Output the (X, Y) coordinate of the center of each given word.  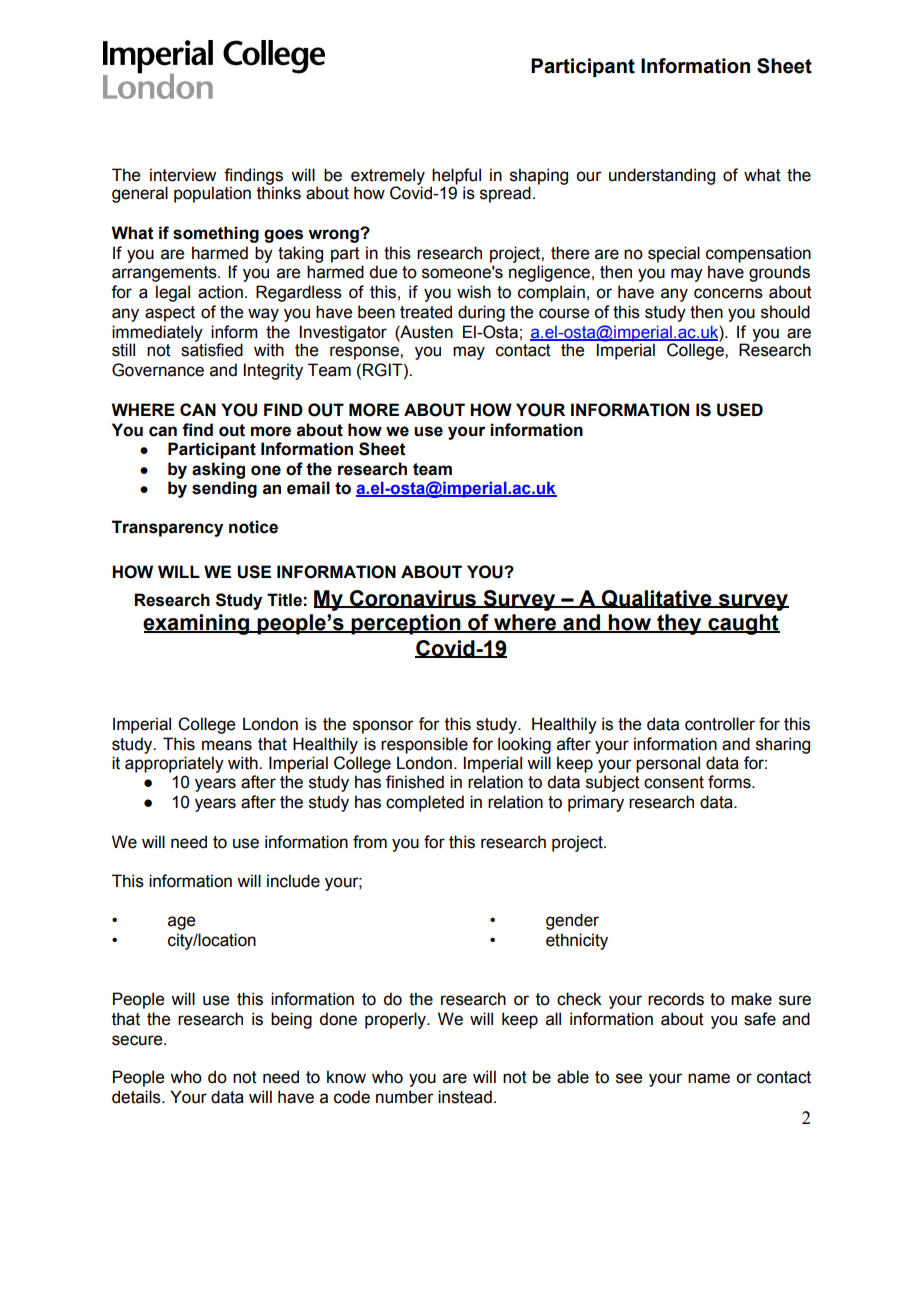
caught (743, 624)
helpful (456, 176)
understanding (662, 176)
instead (465, 1097)
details (137, 1097)
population (212, 194)
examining (197, 624)
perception (406, 624)
